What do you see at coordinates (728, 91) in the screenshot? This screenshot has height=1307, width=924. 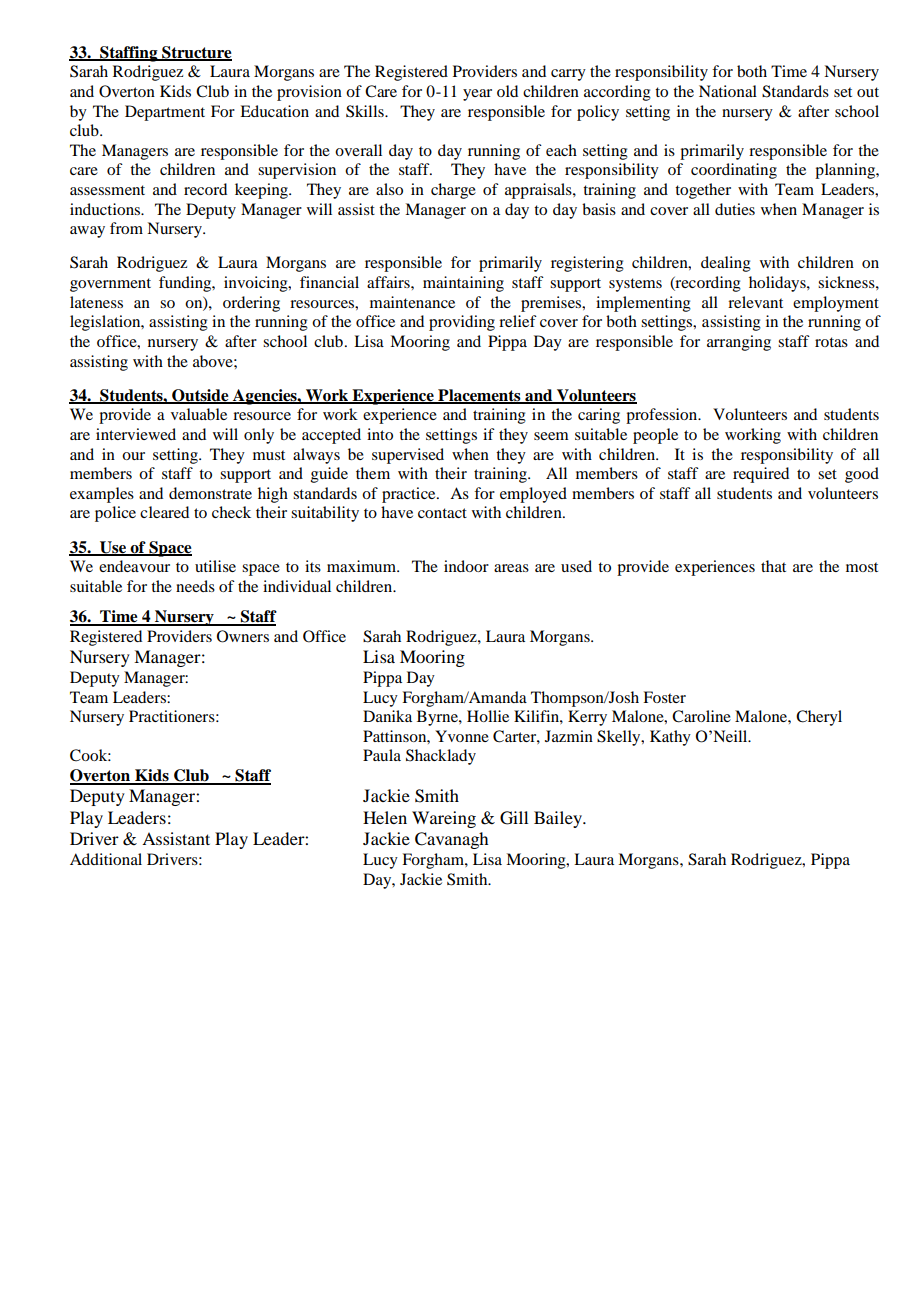 I see `National` at bounding box center [728, 91].
